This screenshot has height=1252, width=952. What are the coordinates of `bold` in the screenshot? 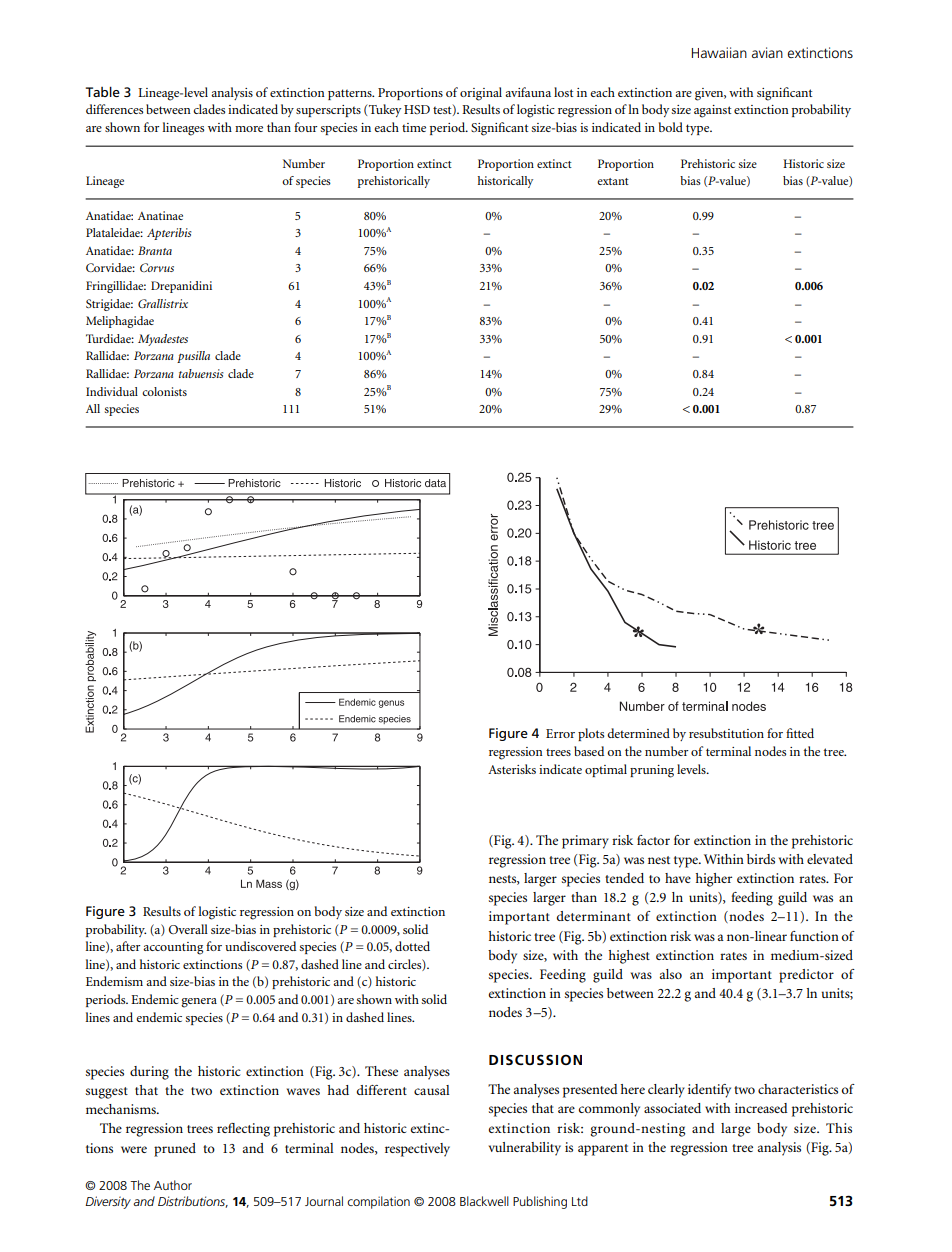 It's located at (671, 127).
